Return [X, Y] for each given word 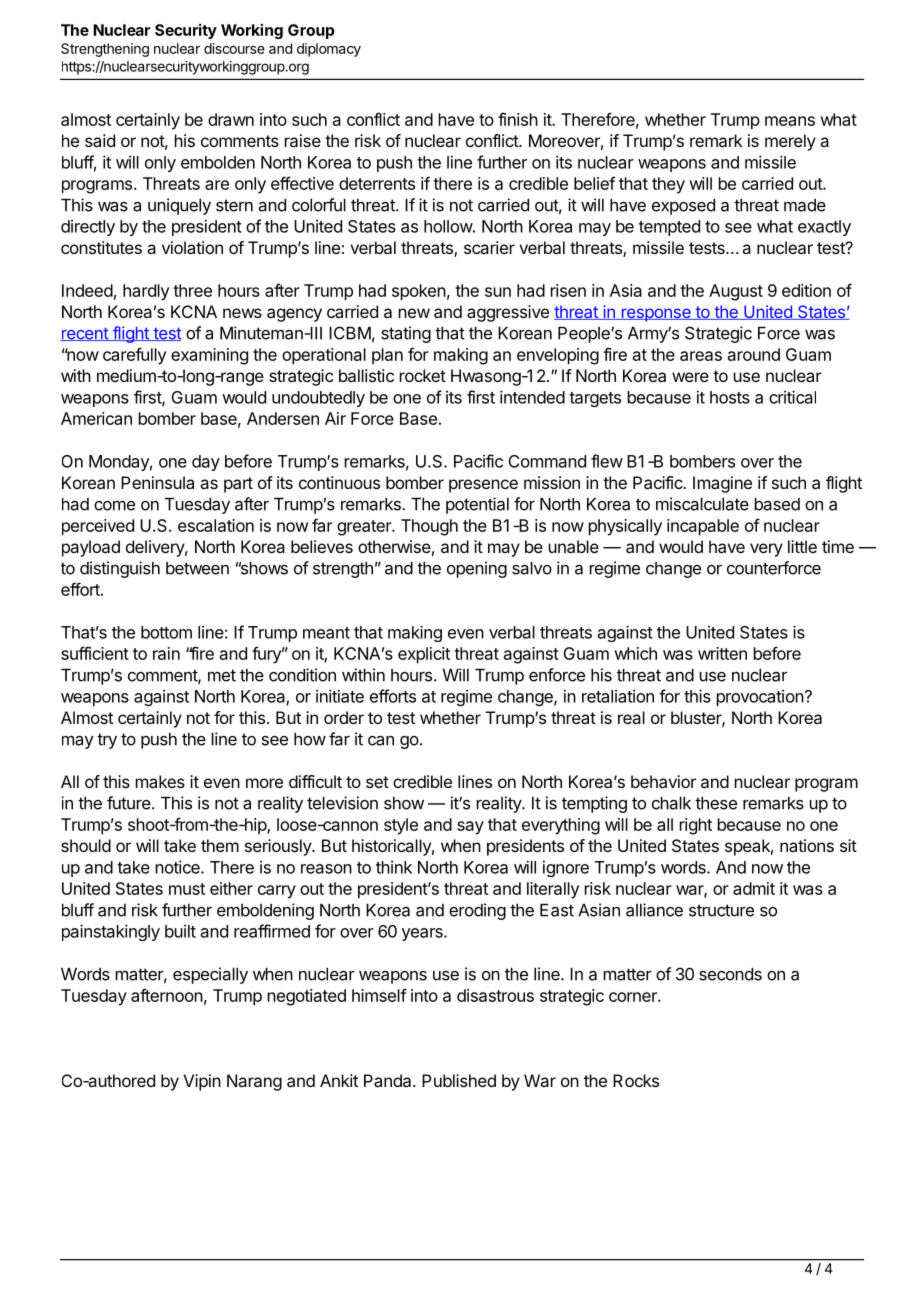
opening [477, 569]
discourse [234, 48]
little [802, 546]
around [754, 354]
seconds [730, 974]
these [716, 803]
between [197, 568]
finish [518, 119]
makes [160, 781]
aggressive [508, 313]
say [470, 828]
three [192, 290]
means [790, 121]
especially [210, 975]
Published [459, 1080]
